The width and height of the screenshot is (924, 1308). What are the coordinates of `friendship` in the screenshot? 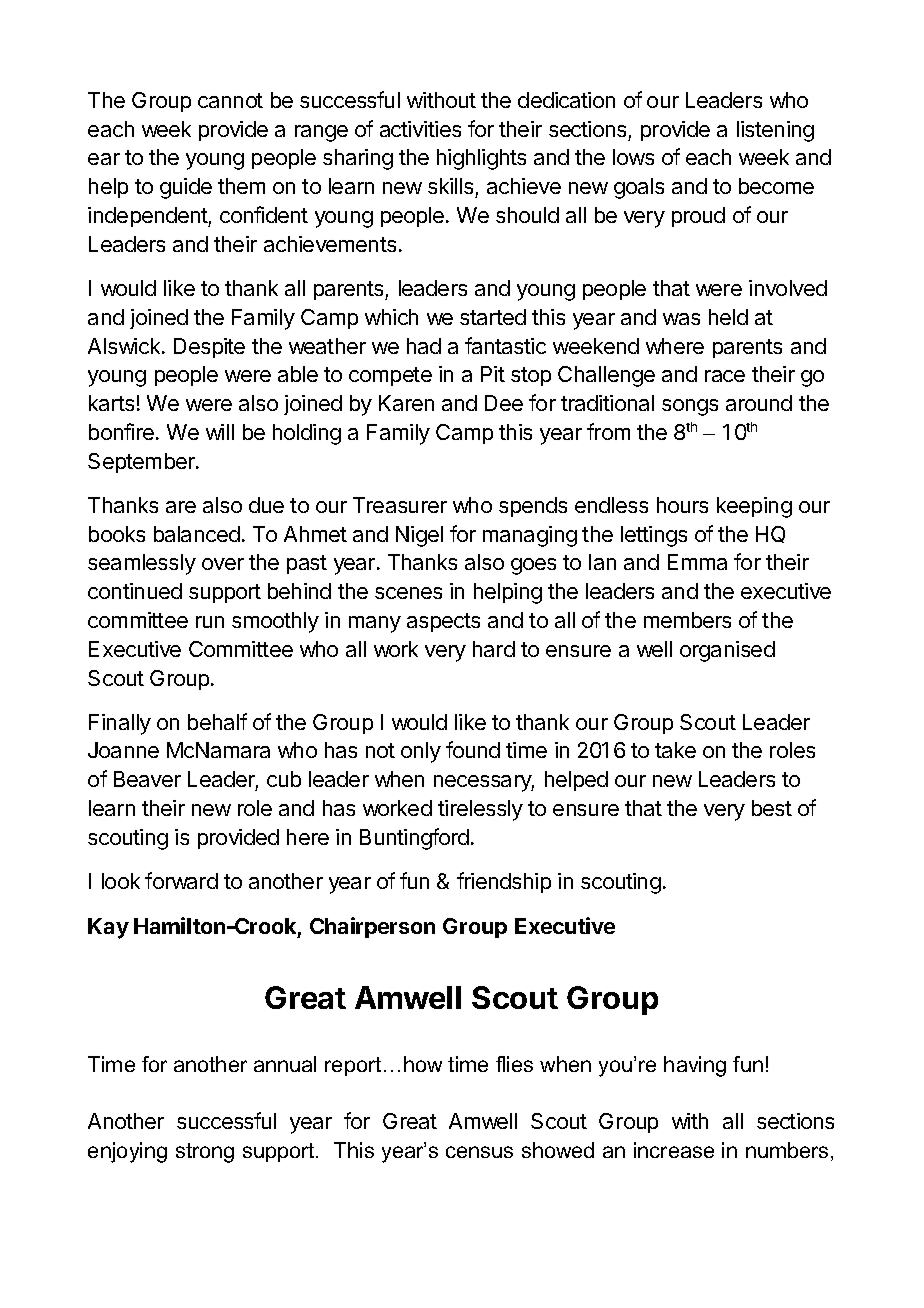 It's located at (504, 882).
